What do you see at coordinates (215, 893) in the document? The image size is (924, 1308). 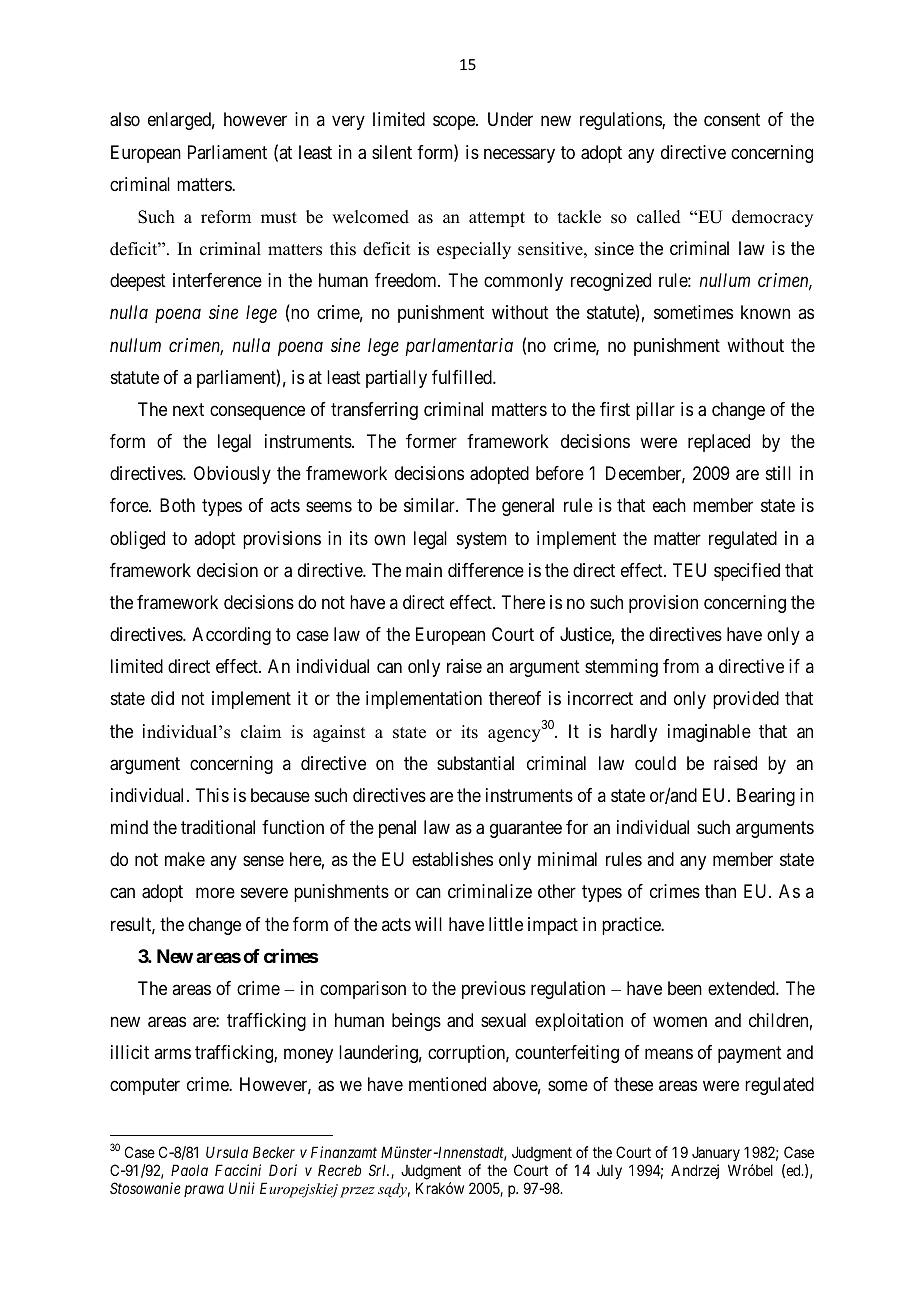 I see `more` at bounding box center [215, 893].
